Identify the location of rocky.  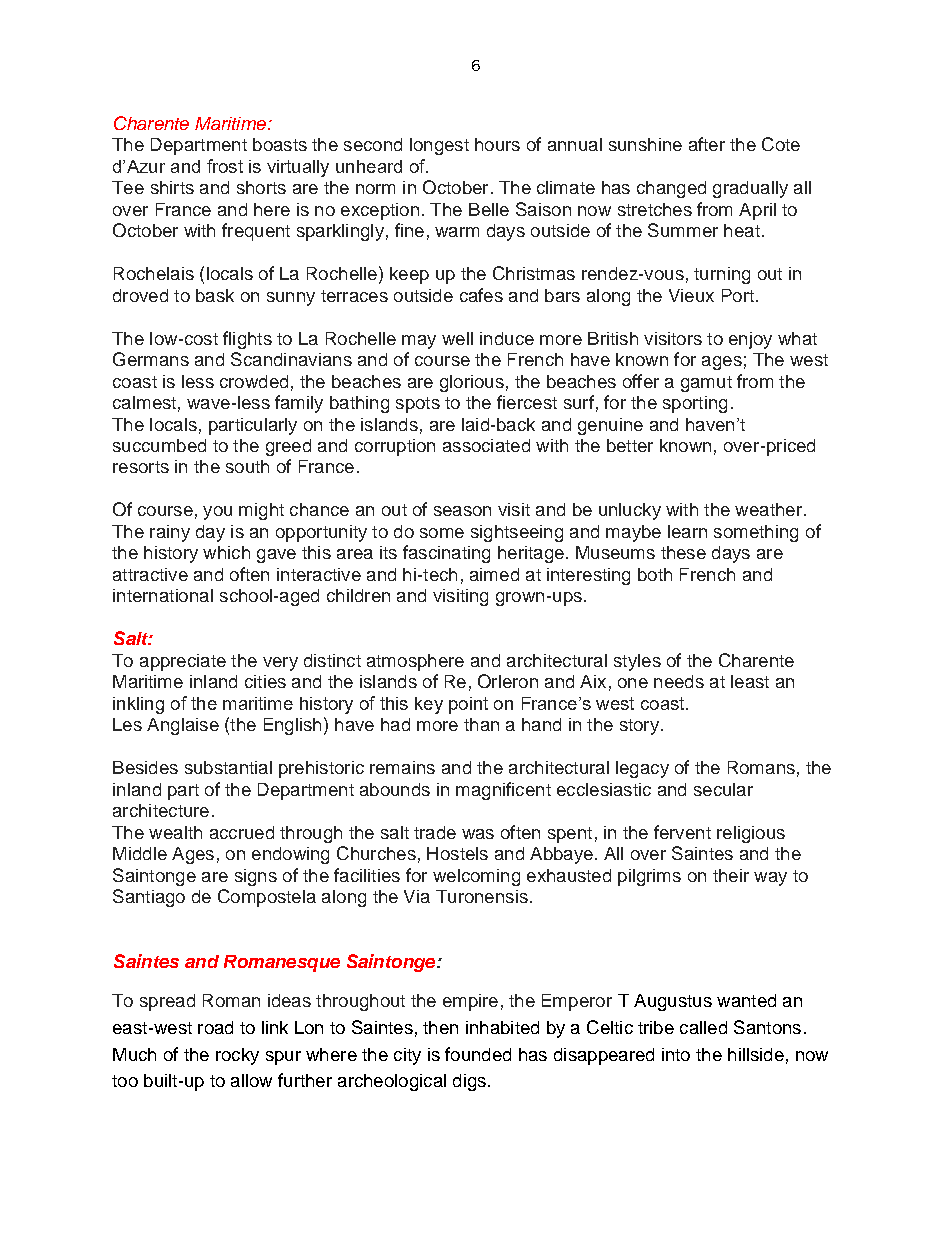
(237, 1056).
